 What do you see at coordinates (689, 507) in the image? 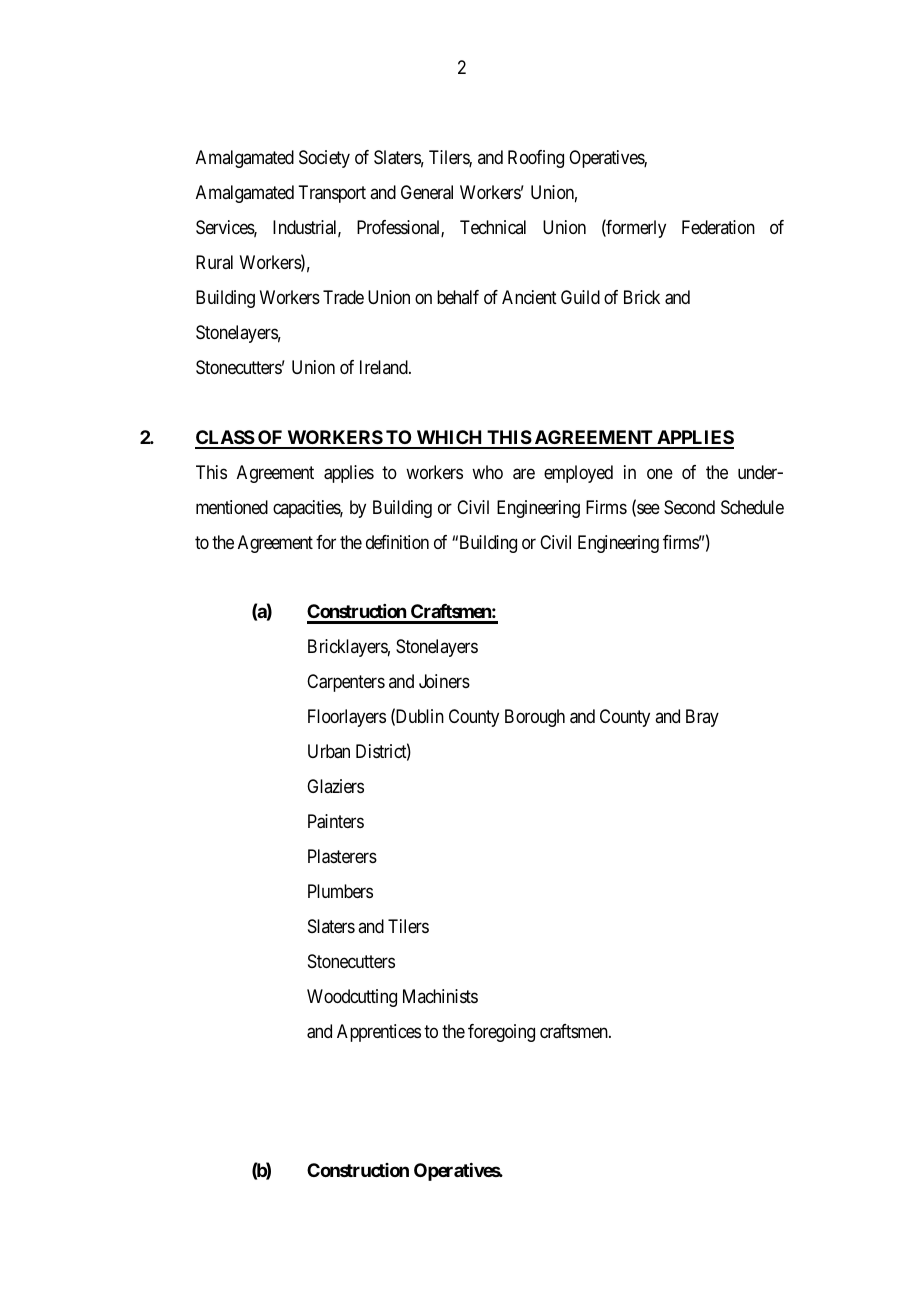
I see `Second` at bounding box center [689, 507].
